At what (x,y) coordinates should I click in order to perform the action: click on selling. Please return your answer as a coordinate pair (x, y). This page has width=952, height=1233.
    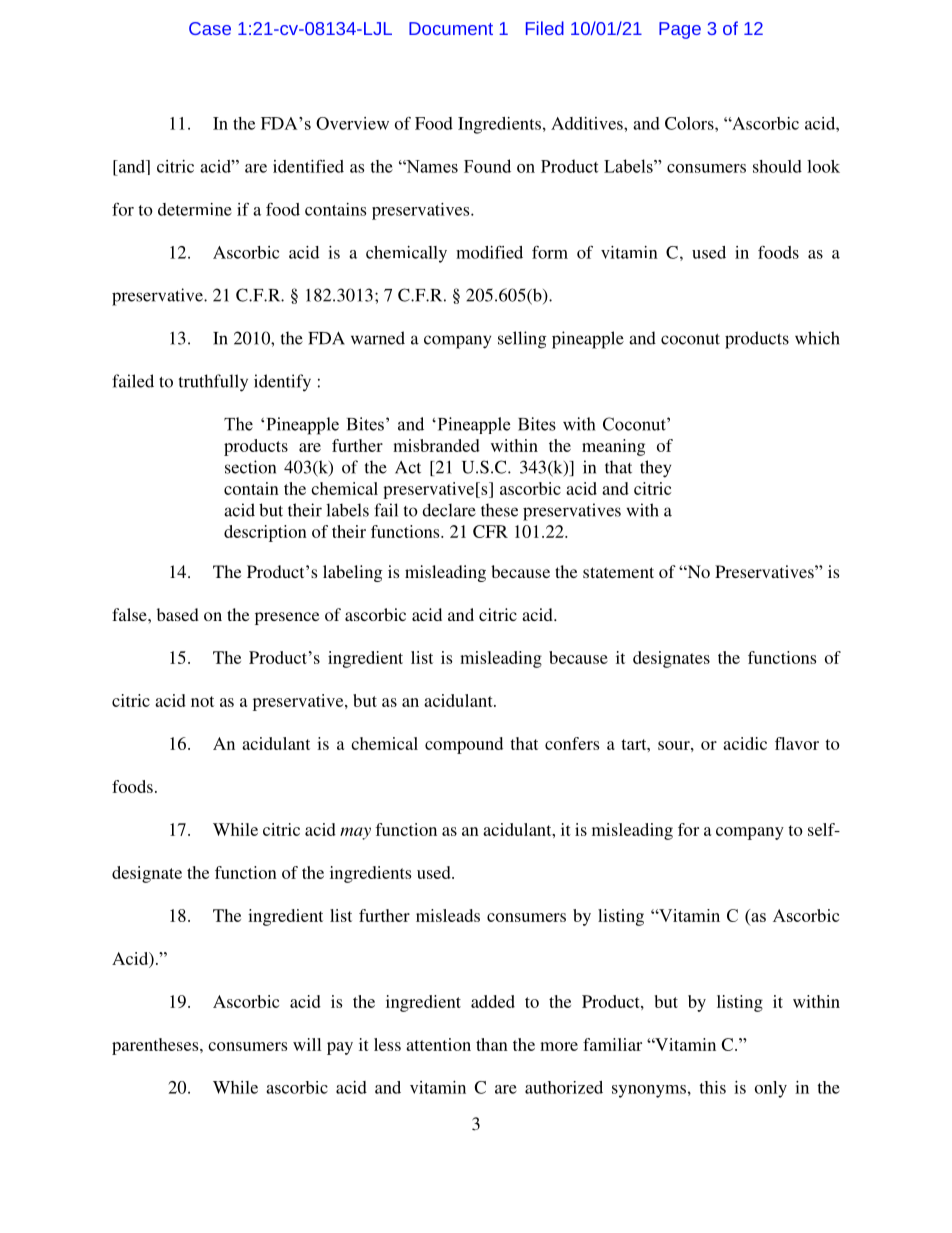
    Looking at the image, I should click on (522, 340).
